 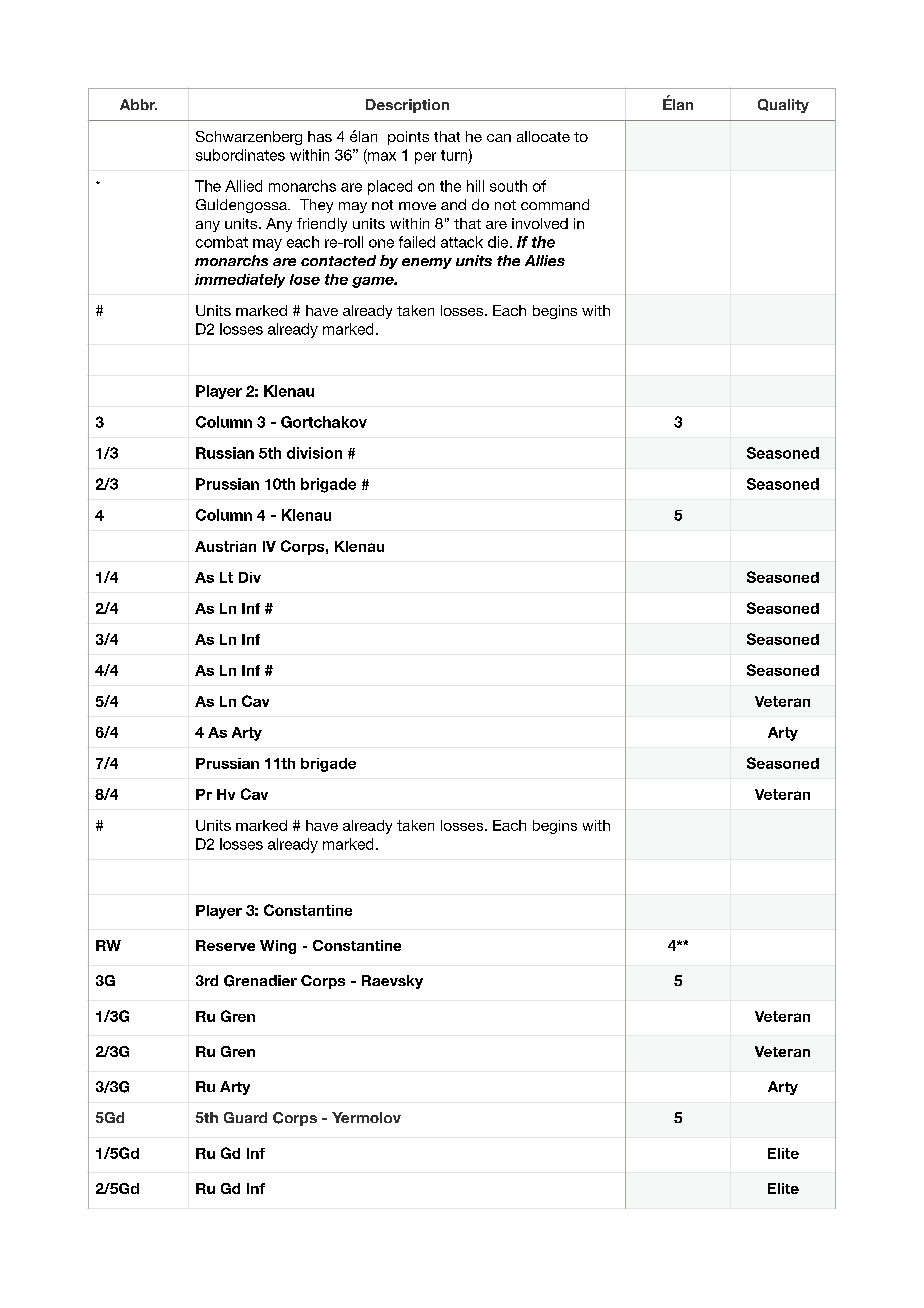 What do you see at coordinates (225, 945) in the screenshot?
I see `Reserve` at bounding box center [225, 945].
